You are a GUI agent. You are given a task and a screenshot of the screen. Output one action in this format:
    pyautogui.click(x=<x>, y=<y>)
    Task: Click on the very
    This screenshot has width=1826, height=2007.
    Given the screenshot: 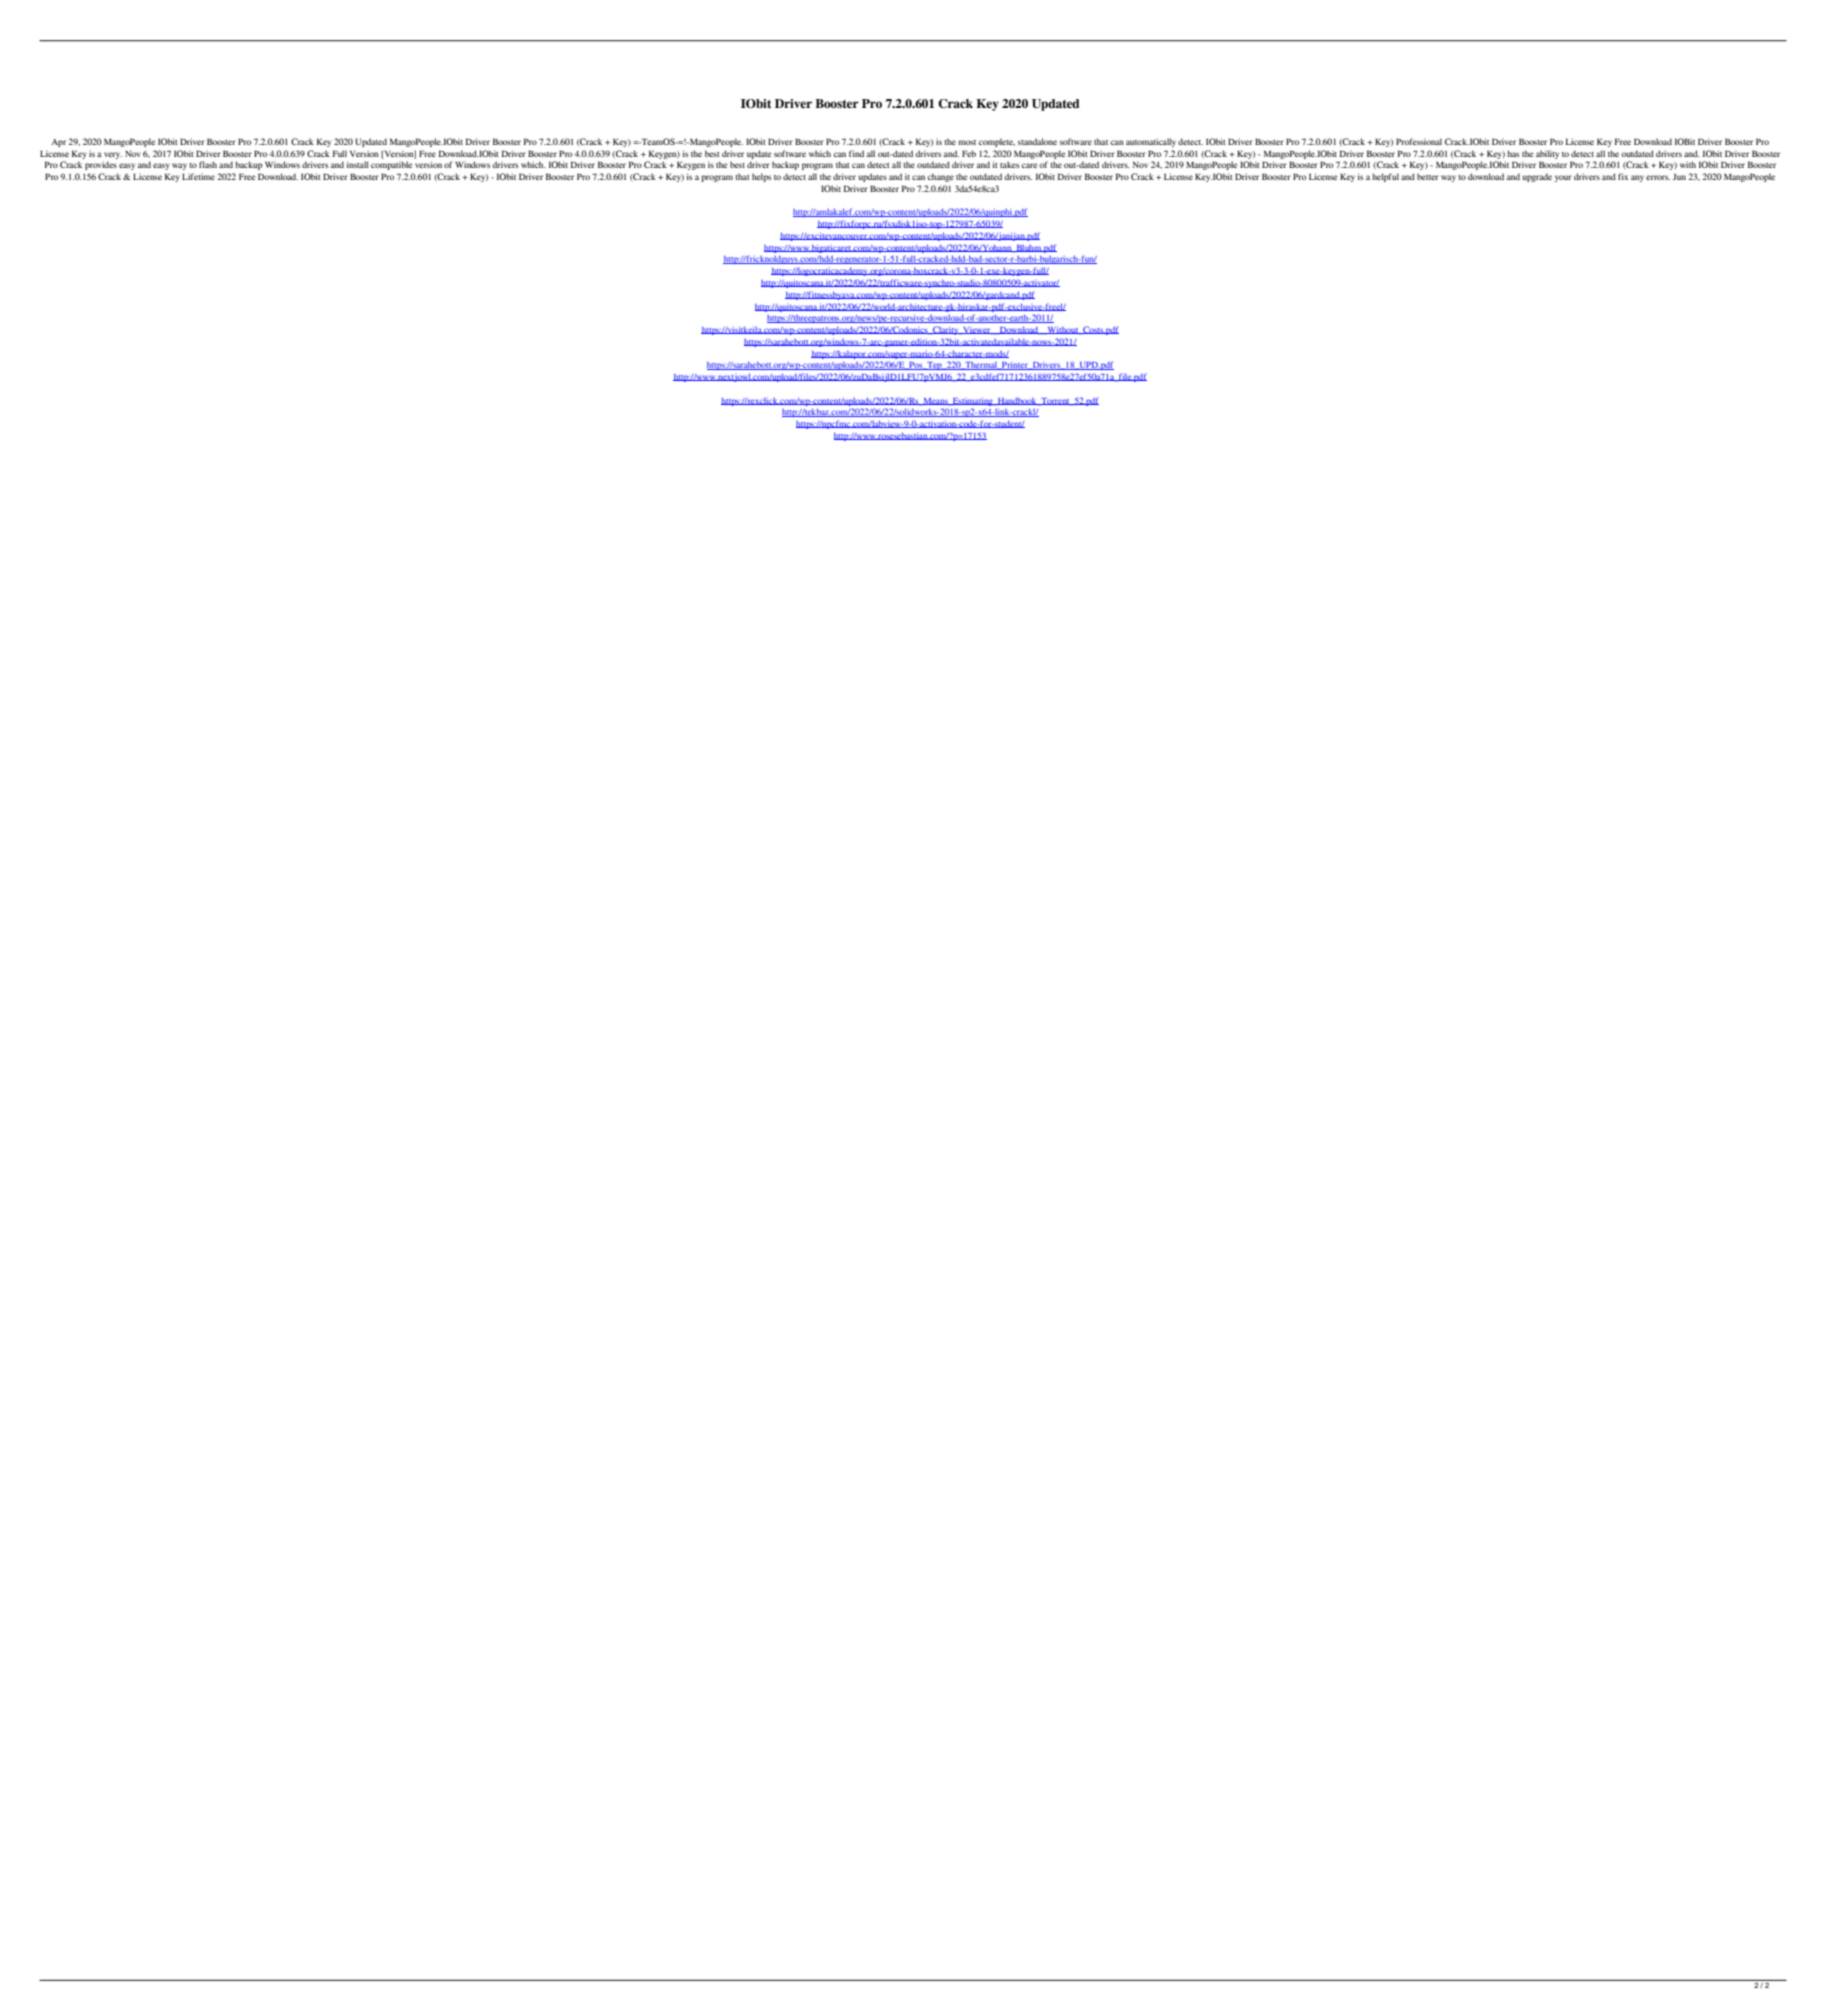 What is the action you would take?
    pyautogui.click(x=113, y=155)
